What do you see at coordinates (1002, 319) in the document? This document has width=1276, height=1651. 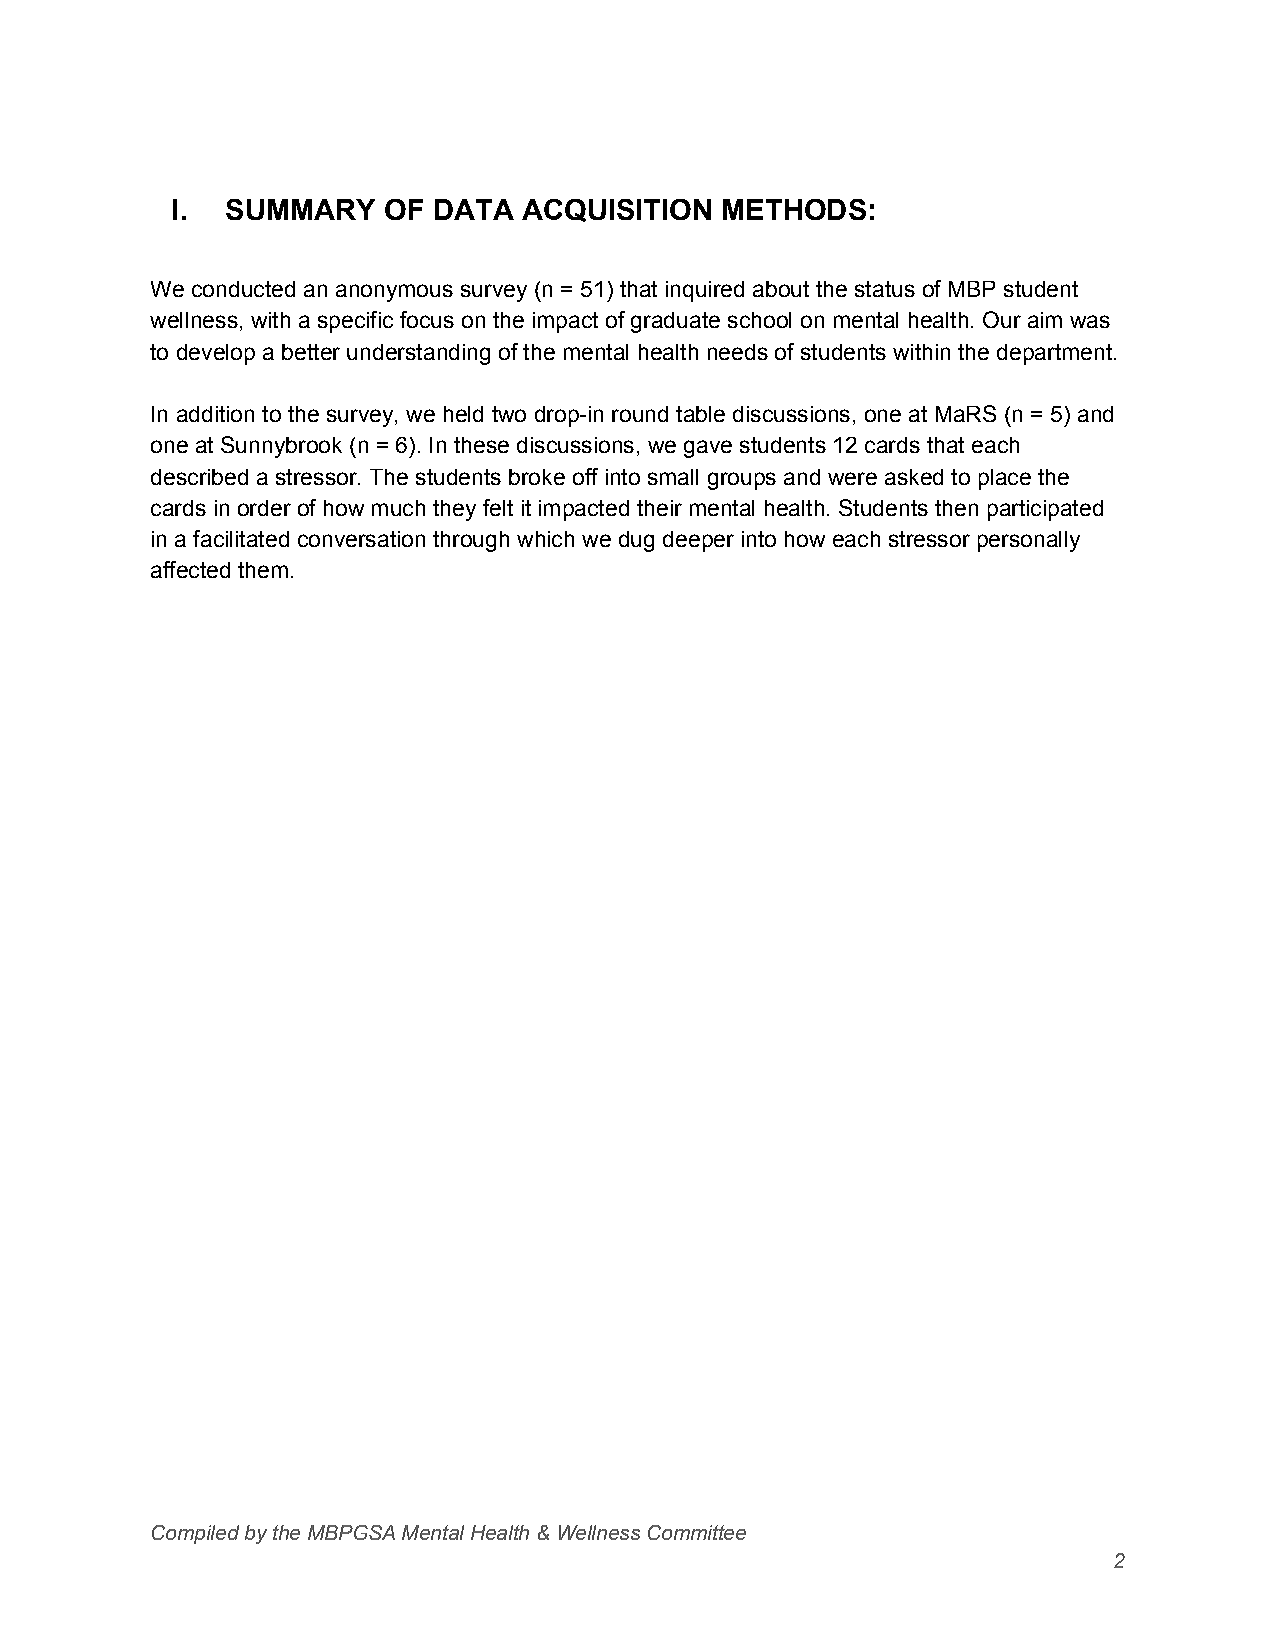 I see `Our` at bounding box center [1002, 319].
